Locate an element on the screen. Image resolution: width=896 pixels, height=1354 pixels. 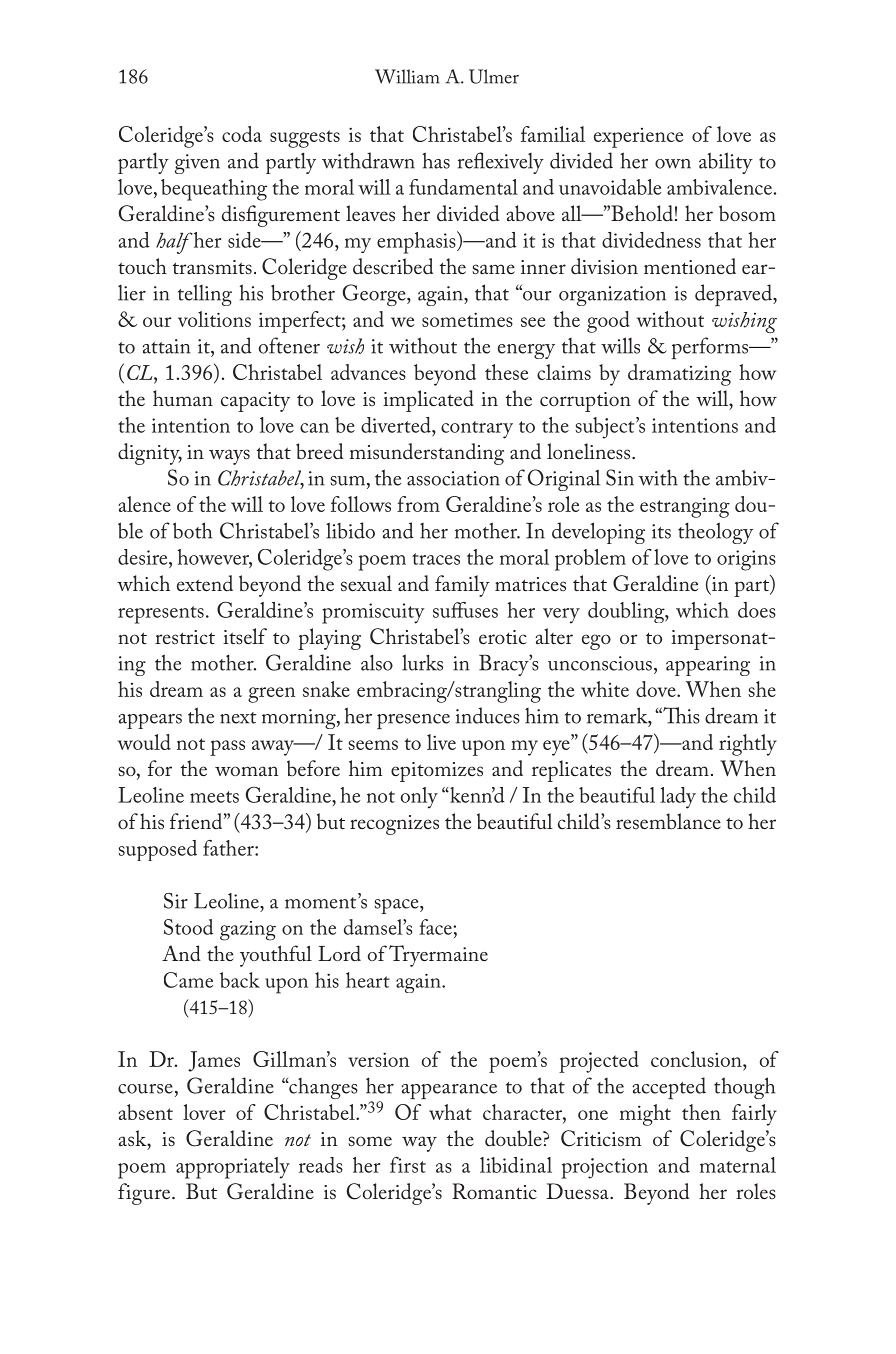
Ulmer is located at coordinates (494, 76).
